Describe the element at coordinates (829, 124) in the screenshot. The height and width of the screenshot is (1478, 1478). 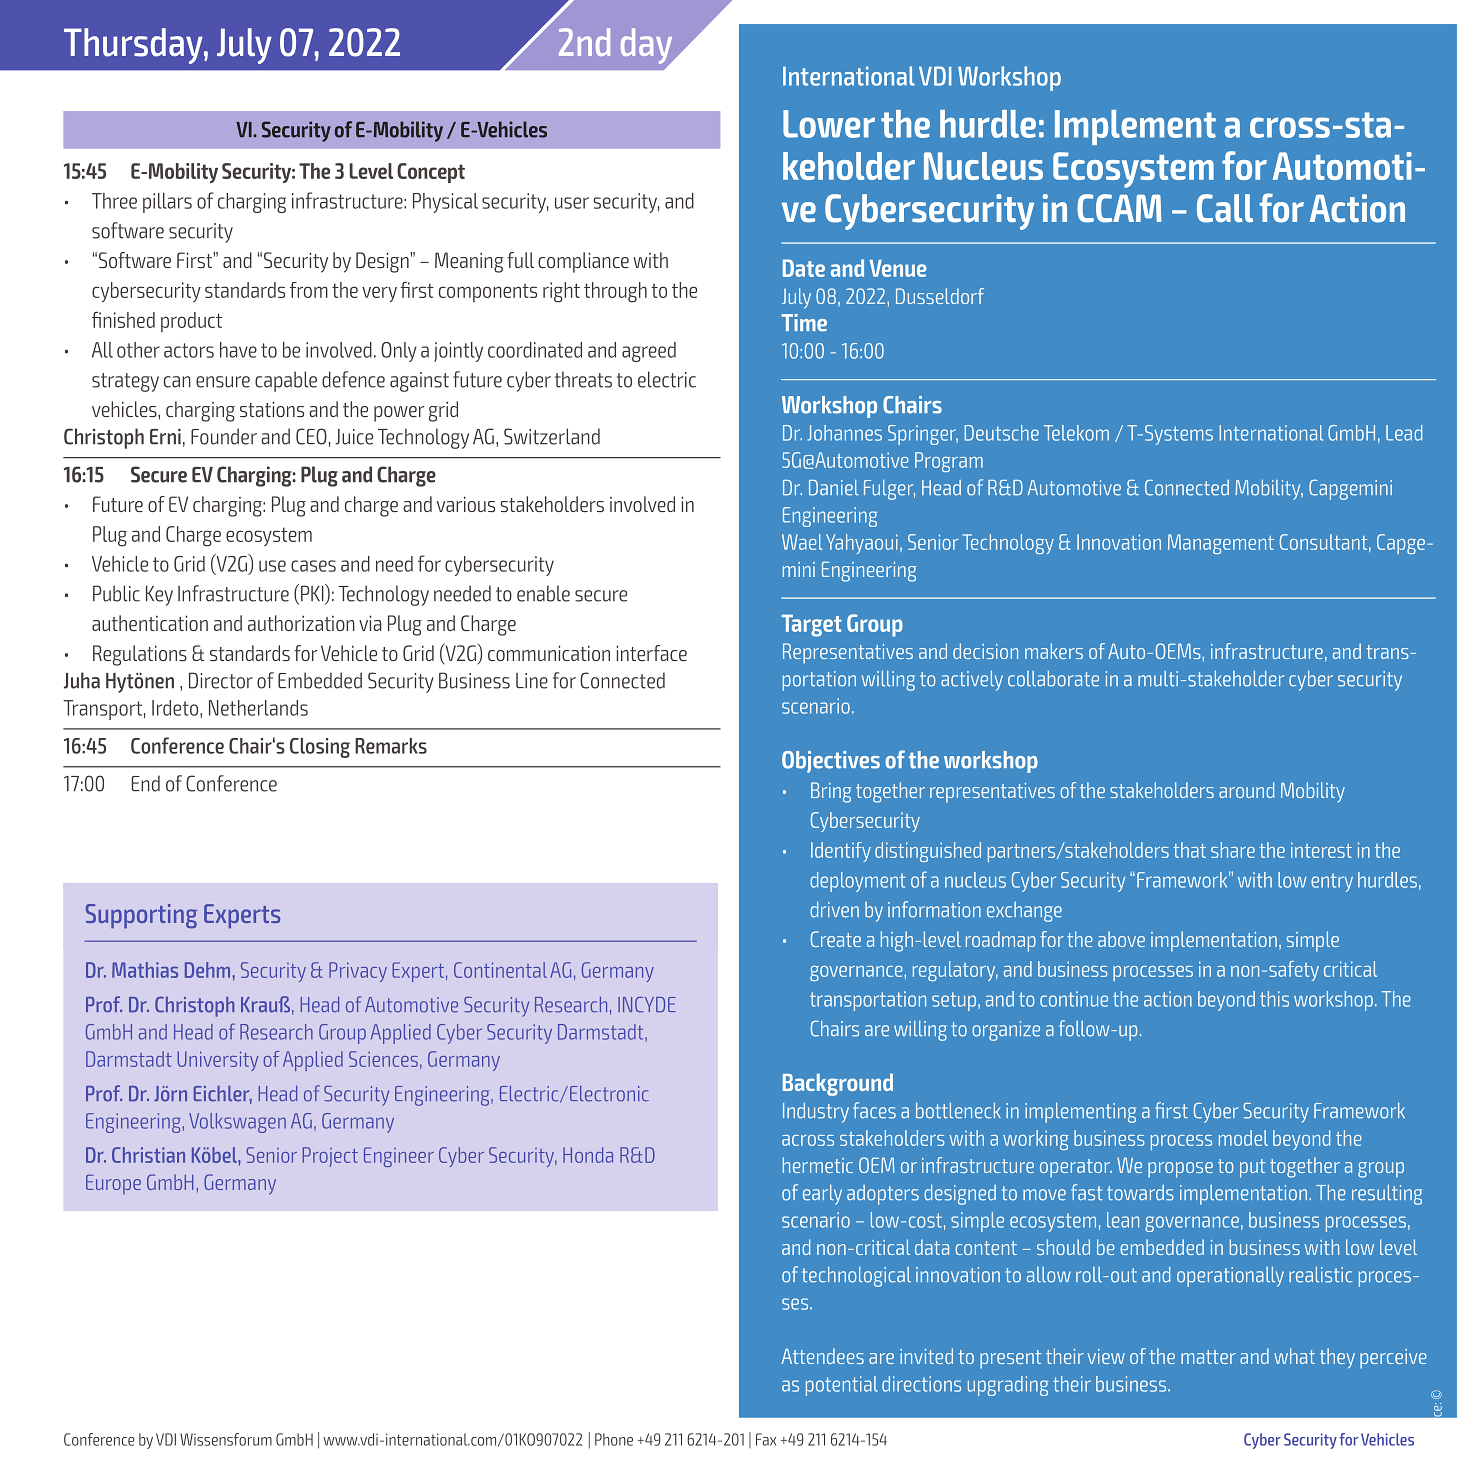
I see `Lower` at that location.
